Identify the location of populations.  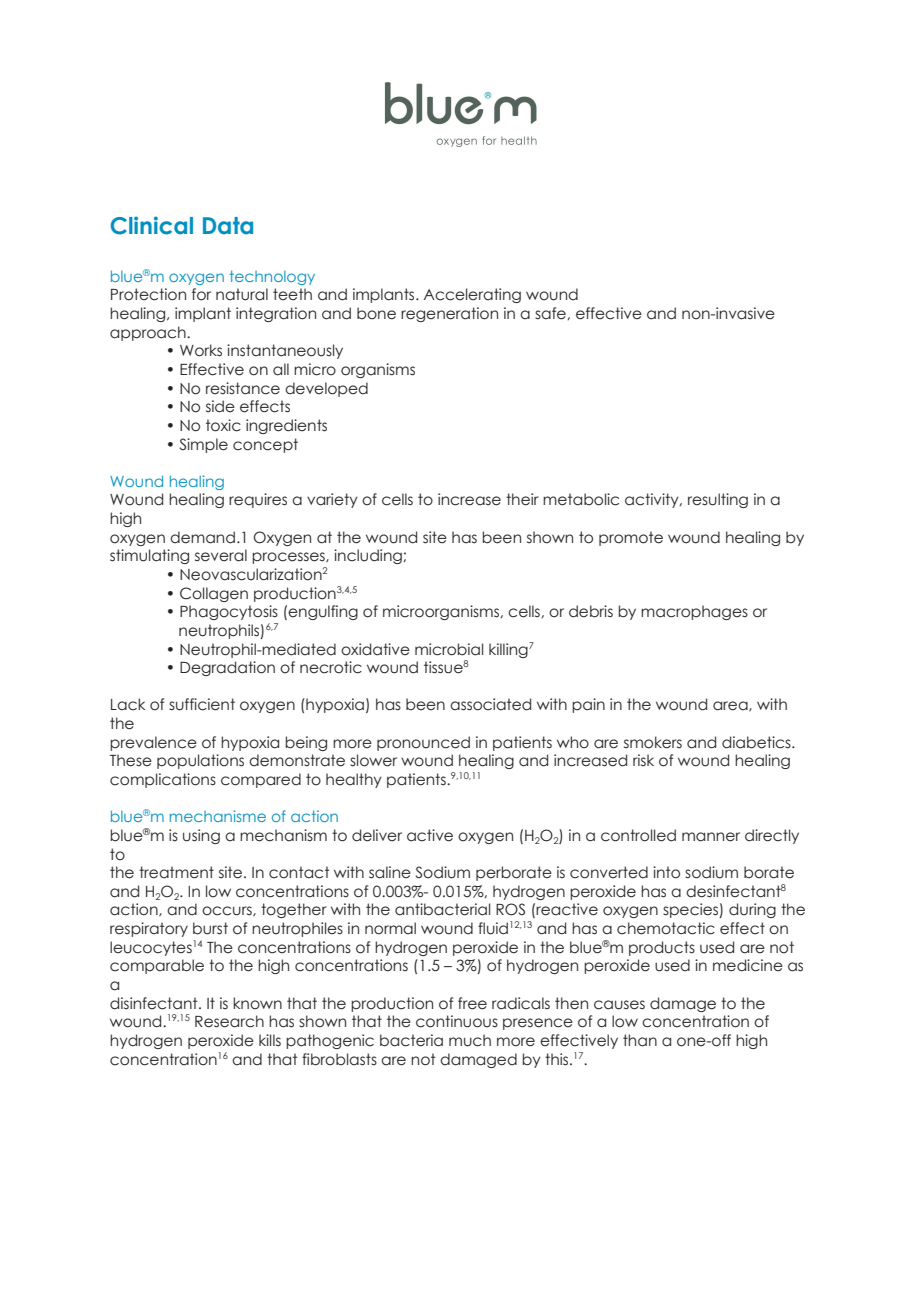
(200, 761).
